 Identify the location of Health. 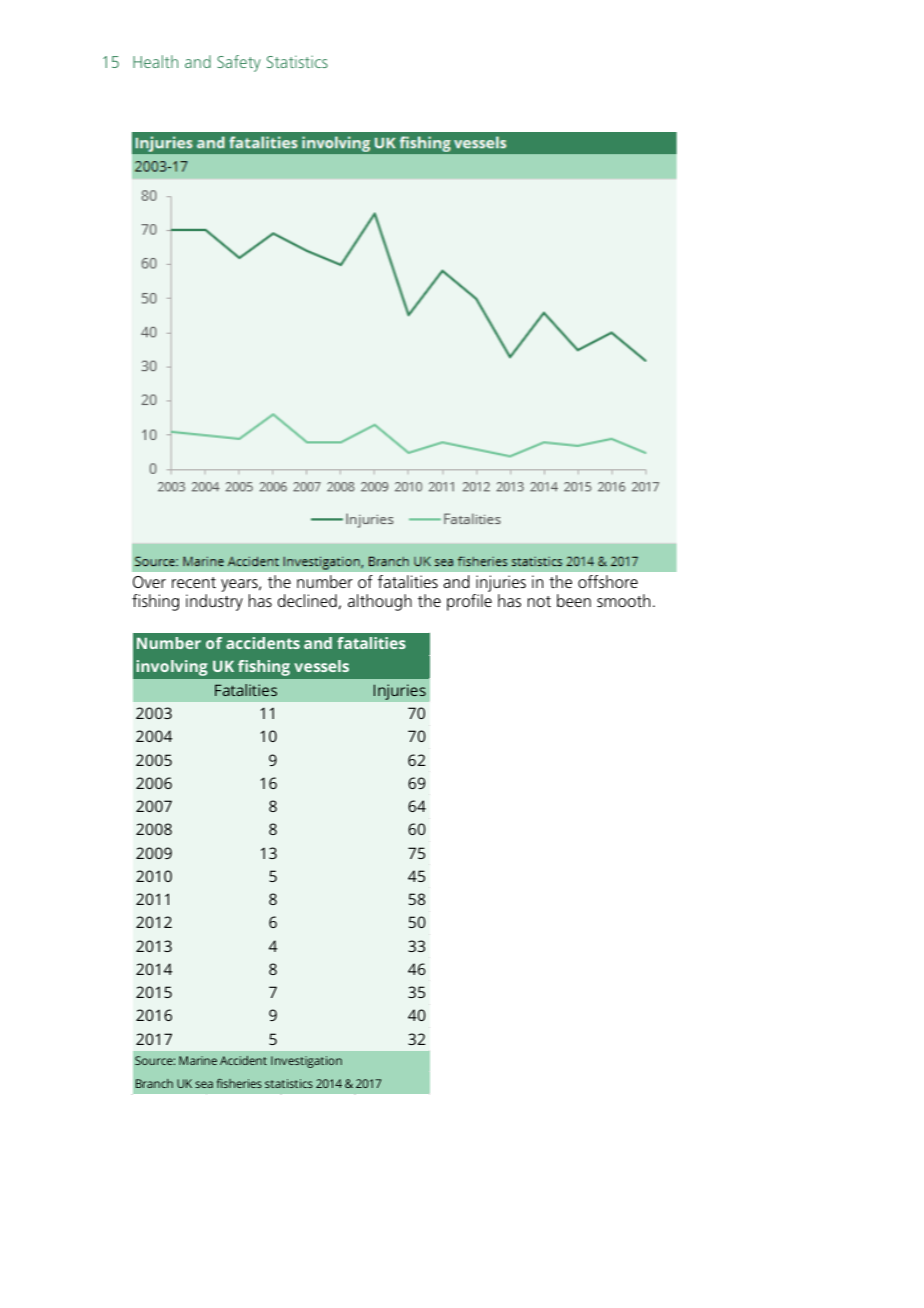
(155, 61).
